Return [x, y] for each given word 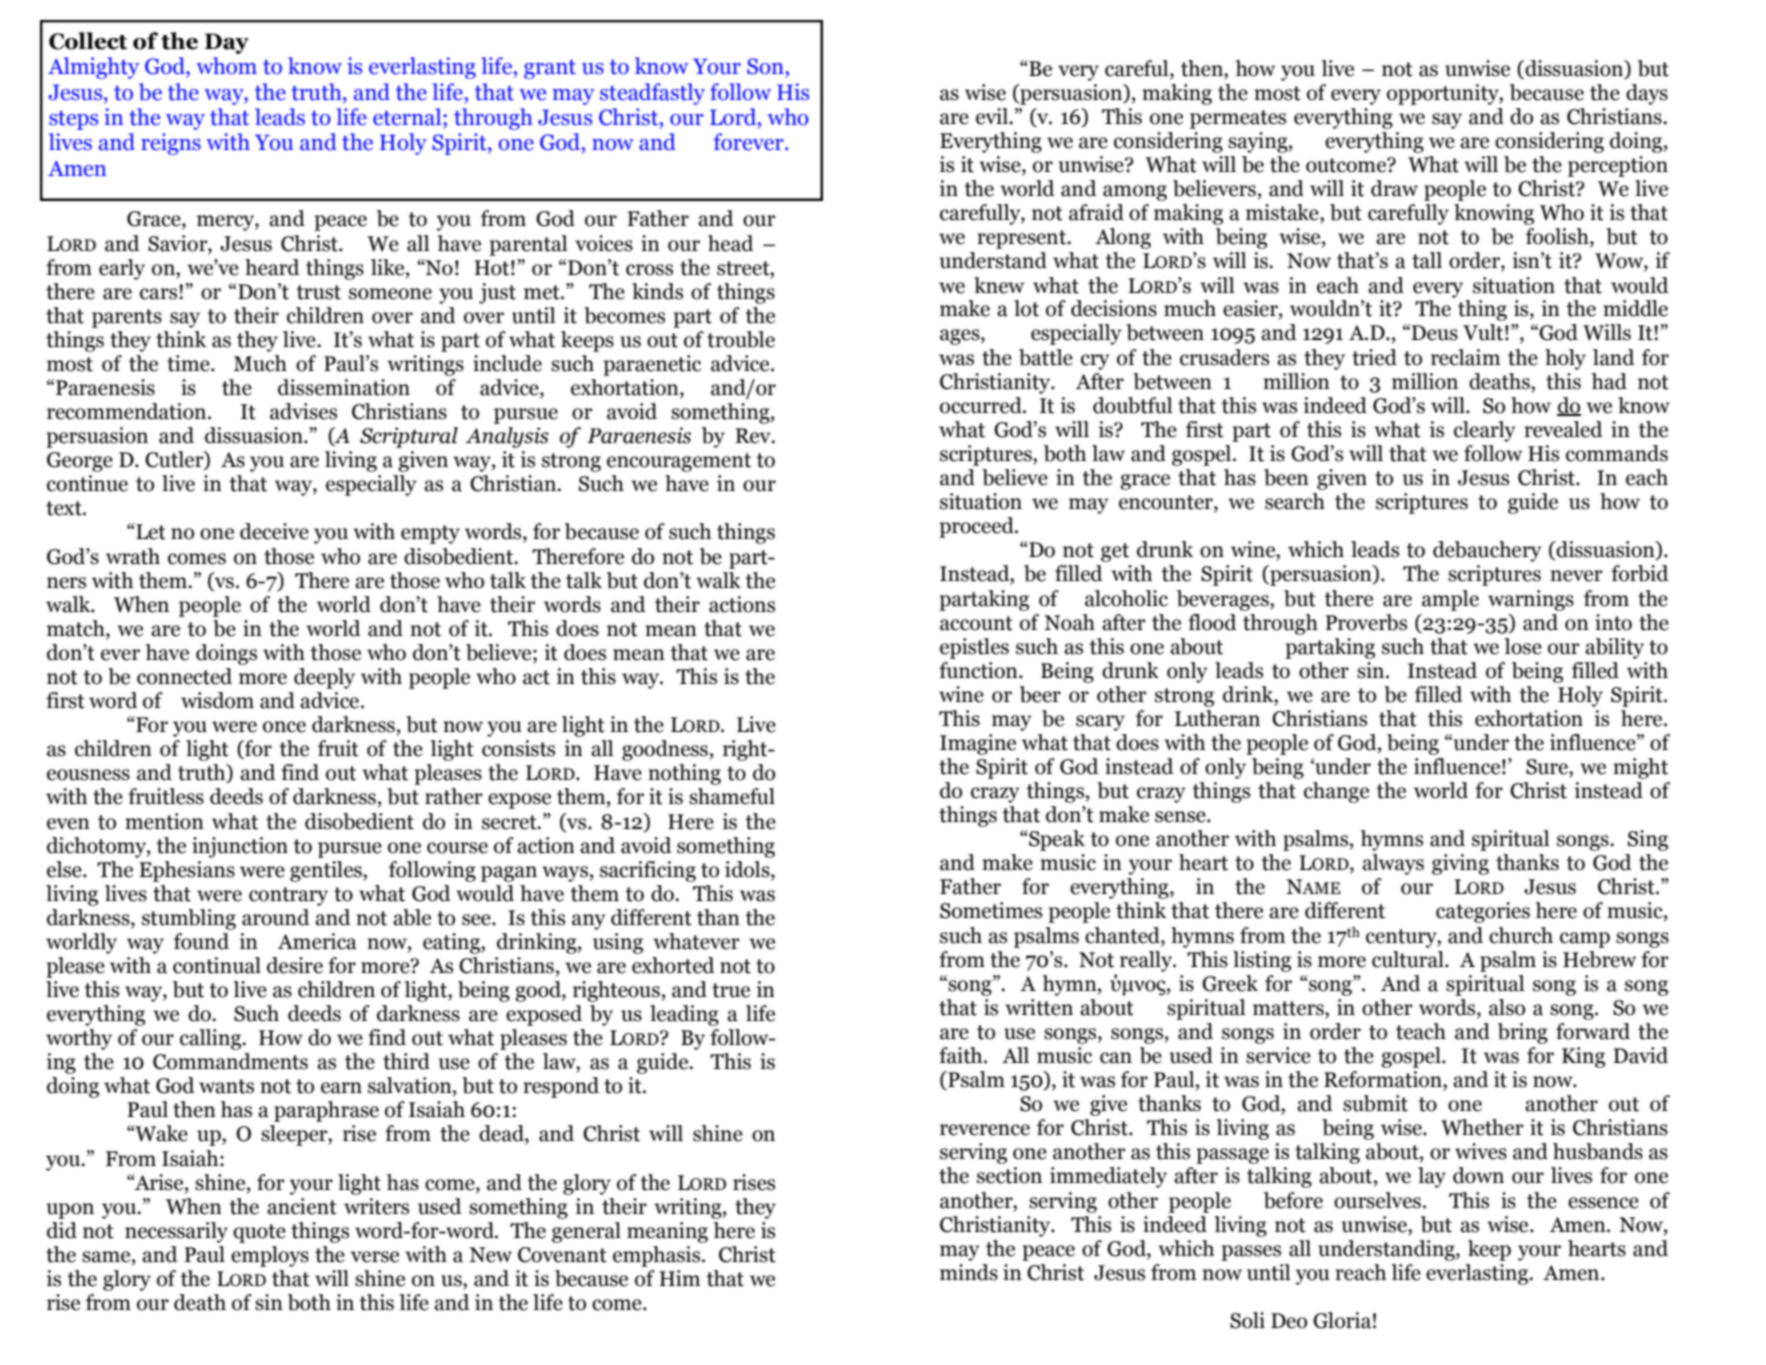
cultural [1409, 959]
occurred [982, 405]
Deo [1289, 1321]
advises [303, 411]
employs [270, 1256]
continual [217, 965]
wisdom [217, 700]
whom [226, 66]
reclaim [1465, 357]
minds [969, 1272]
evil [993, 116]
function [979, 670]
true [731, 990]
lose [1523, 646]
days [1647, 94]
